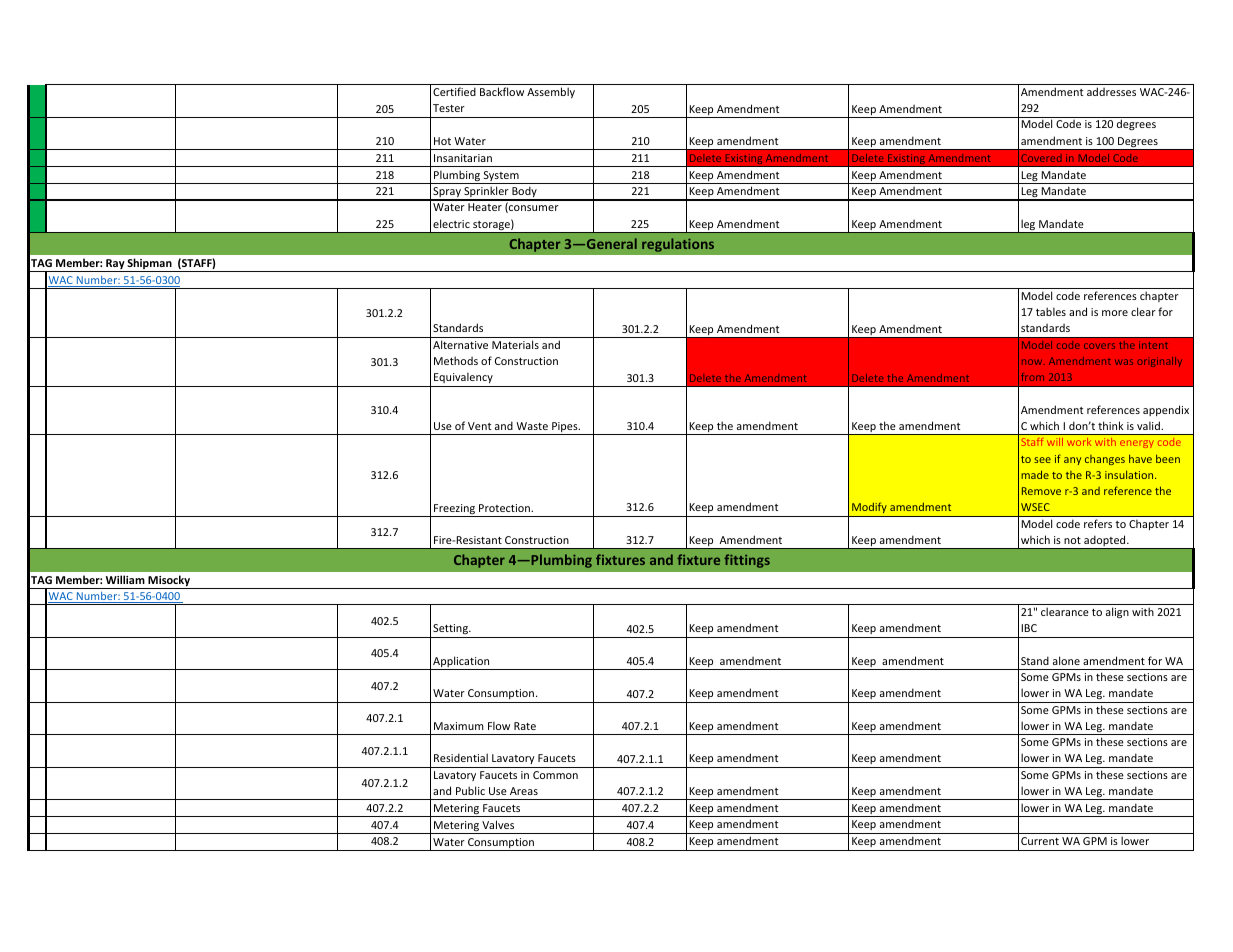 The height and width of the page is (952, 1233). Describe the element at coordinates (1117, 612) in the page. I see `align` at that location.
